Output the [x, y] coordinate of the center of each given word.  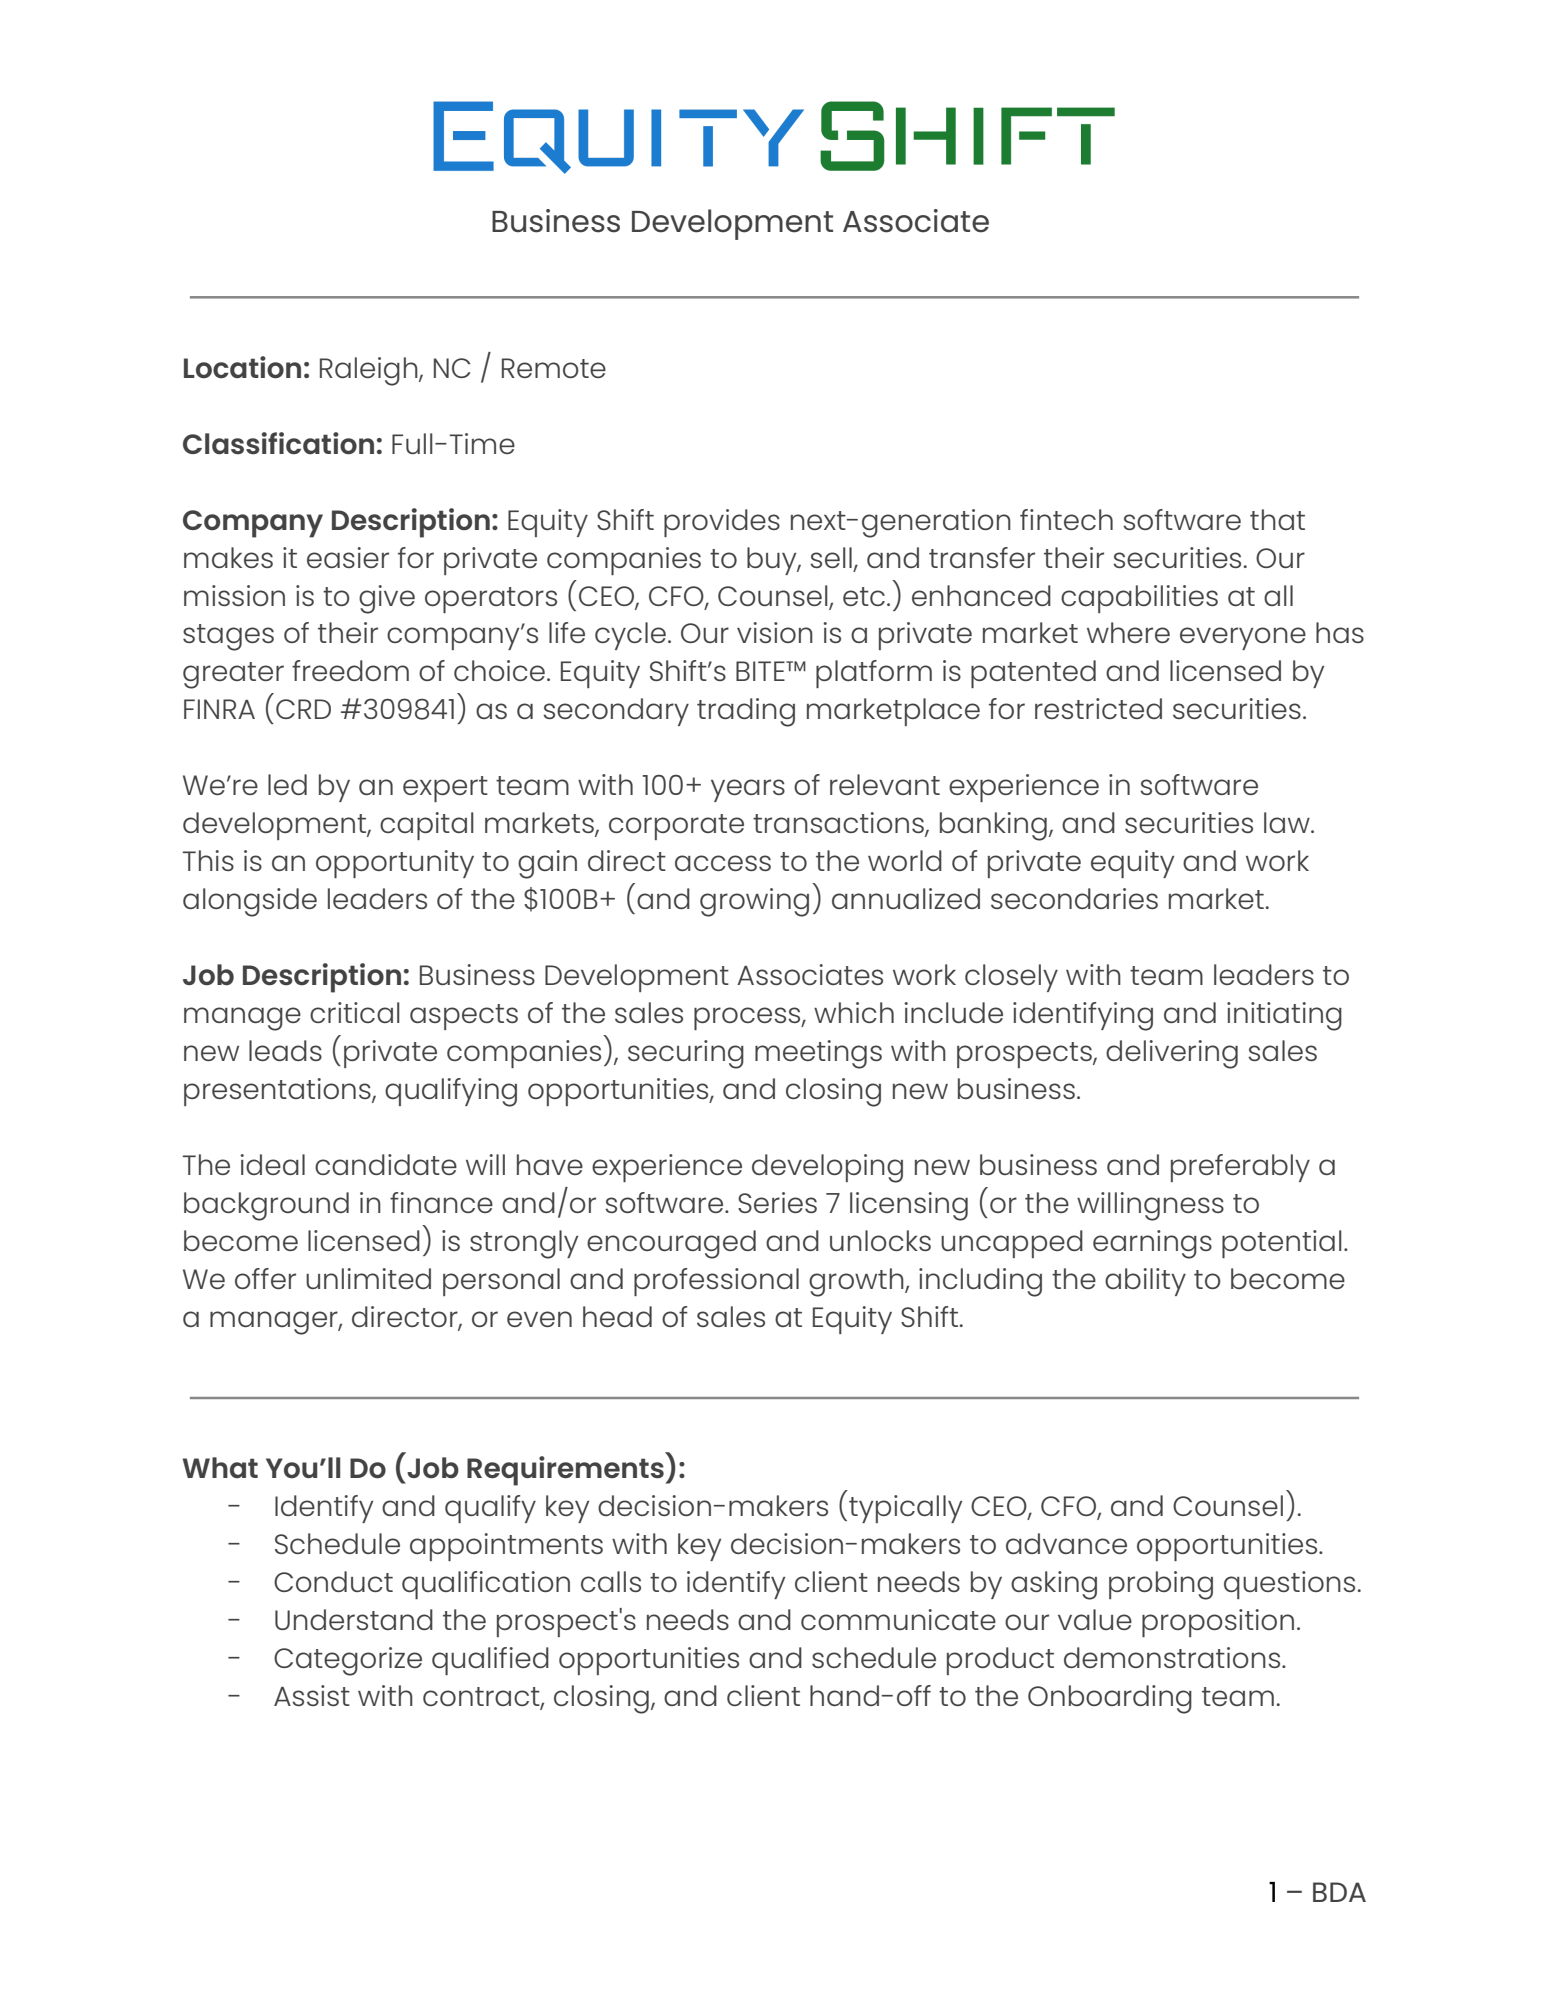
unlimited [368, 1278]
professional [716, 1282]
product [1000, 1661]
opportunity [395, 864]
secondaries [1074, 898]
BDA [1339, 1892]
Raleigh [370, 371]
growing [754, 902]
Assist [312, 1695]
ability [1145, 1282]
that [1277, 519]
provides [722, 523]
